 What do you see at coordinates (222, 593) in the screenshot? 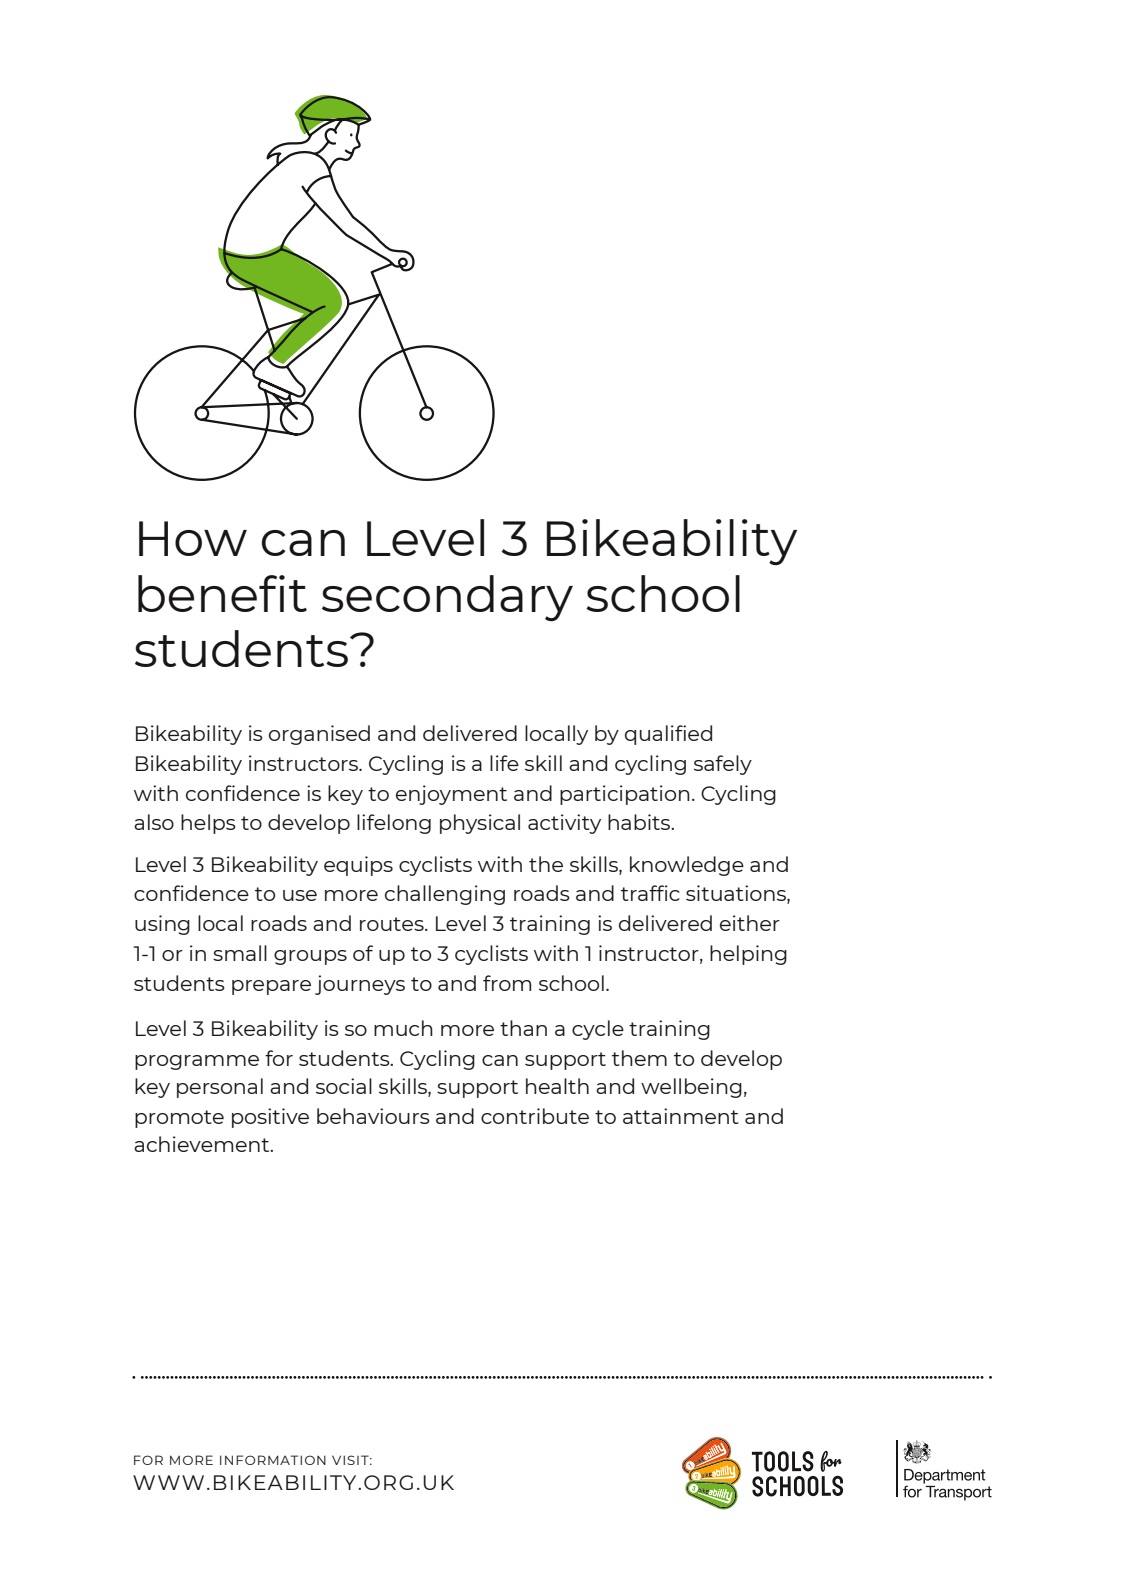
I see `benefit` at bounding box center [222, 593].
